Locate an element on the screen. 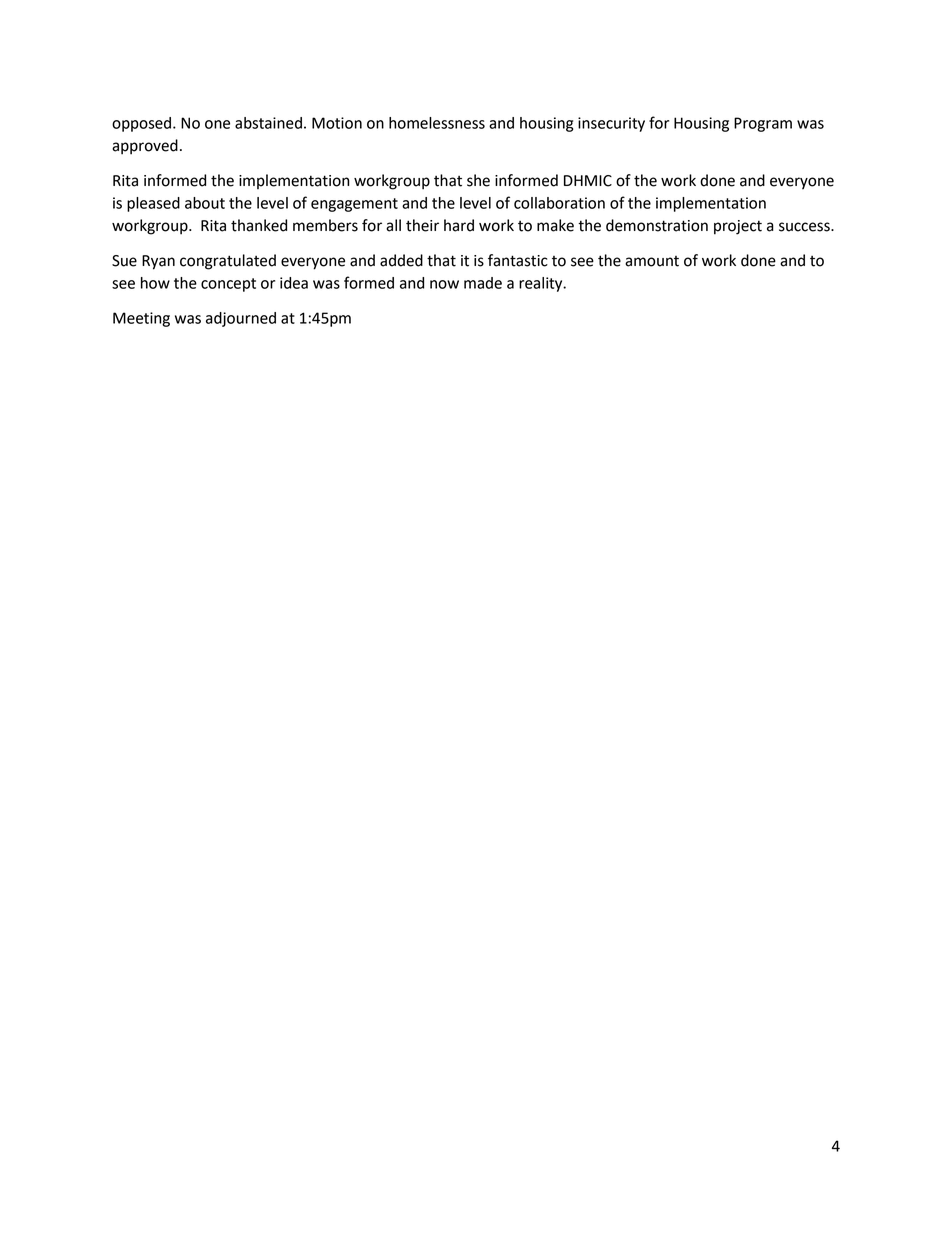 This screenshot has height=1233, width=952. insecurity is located at coordinates (611, 124).
